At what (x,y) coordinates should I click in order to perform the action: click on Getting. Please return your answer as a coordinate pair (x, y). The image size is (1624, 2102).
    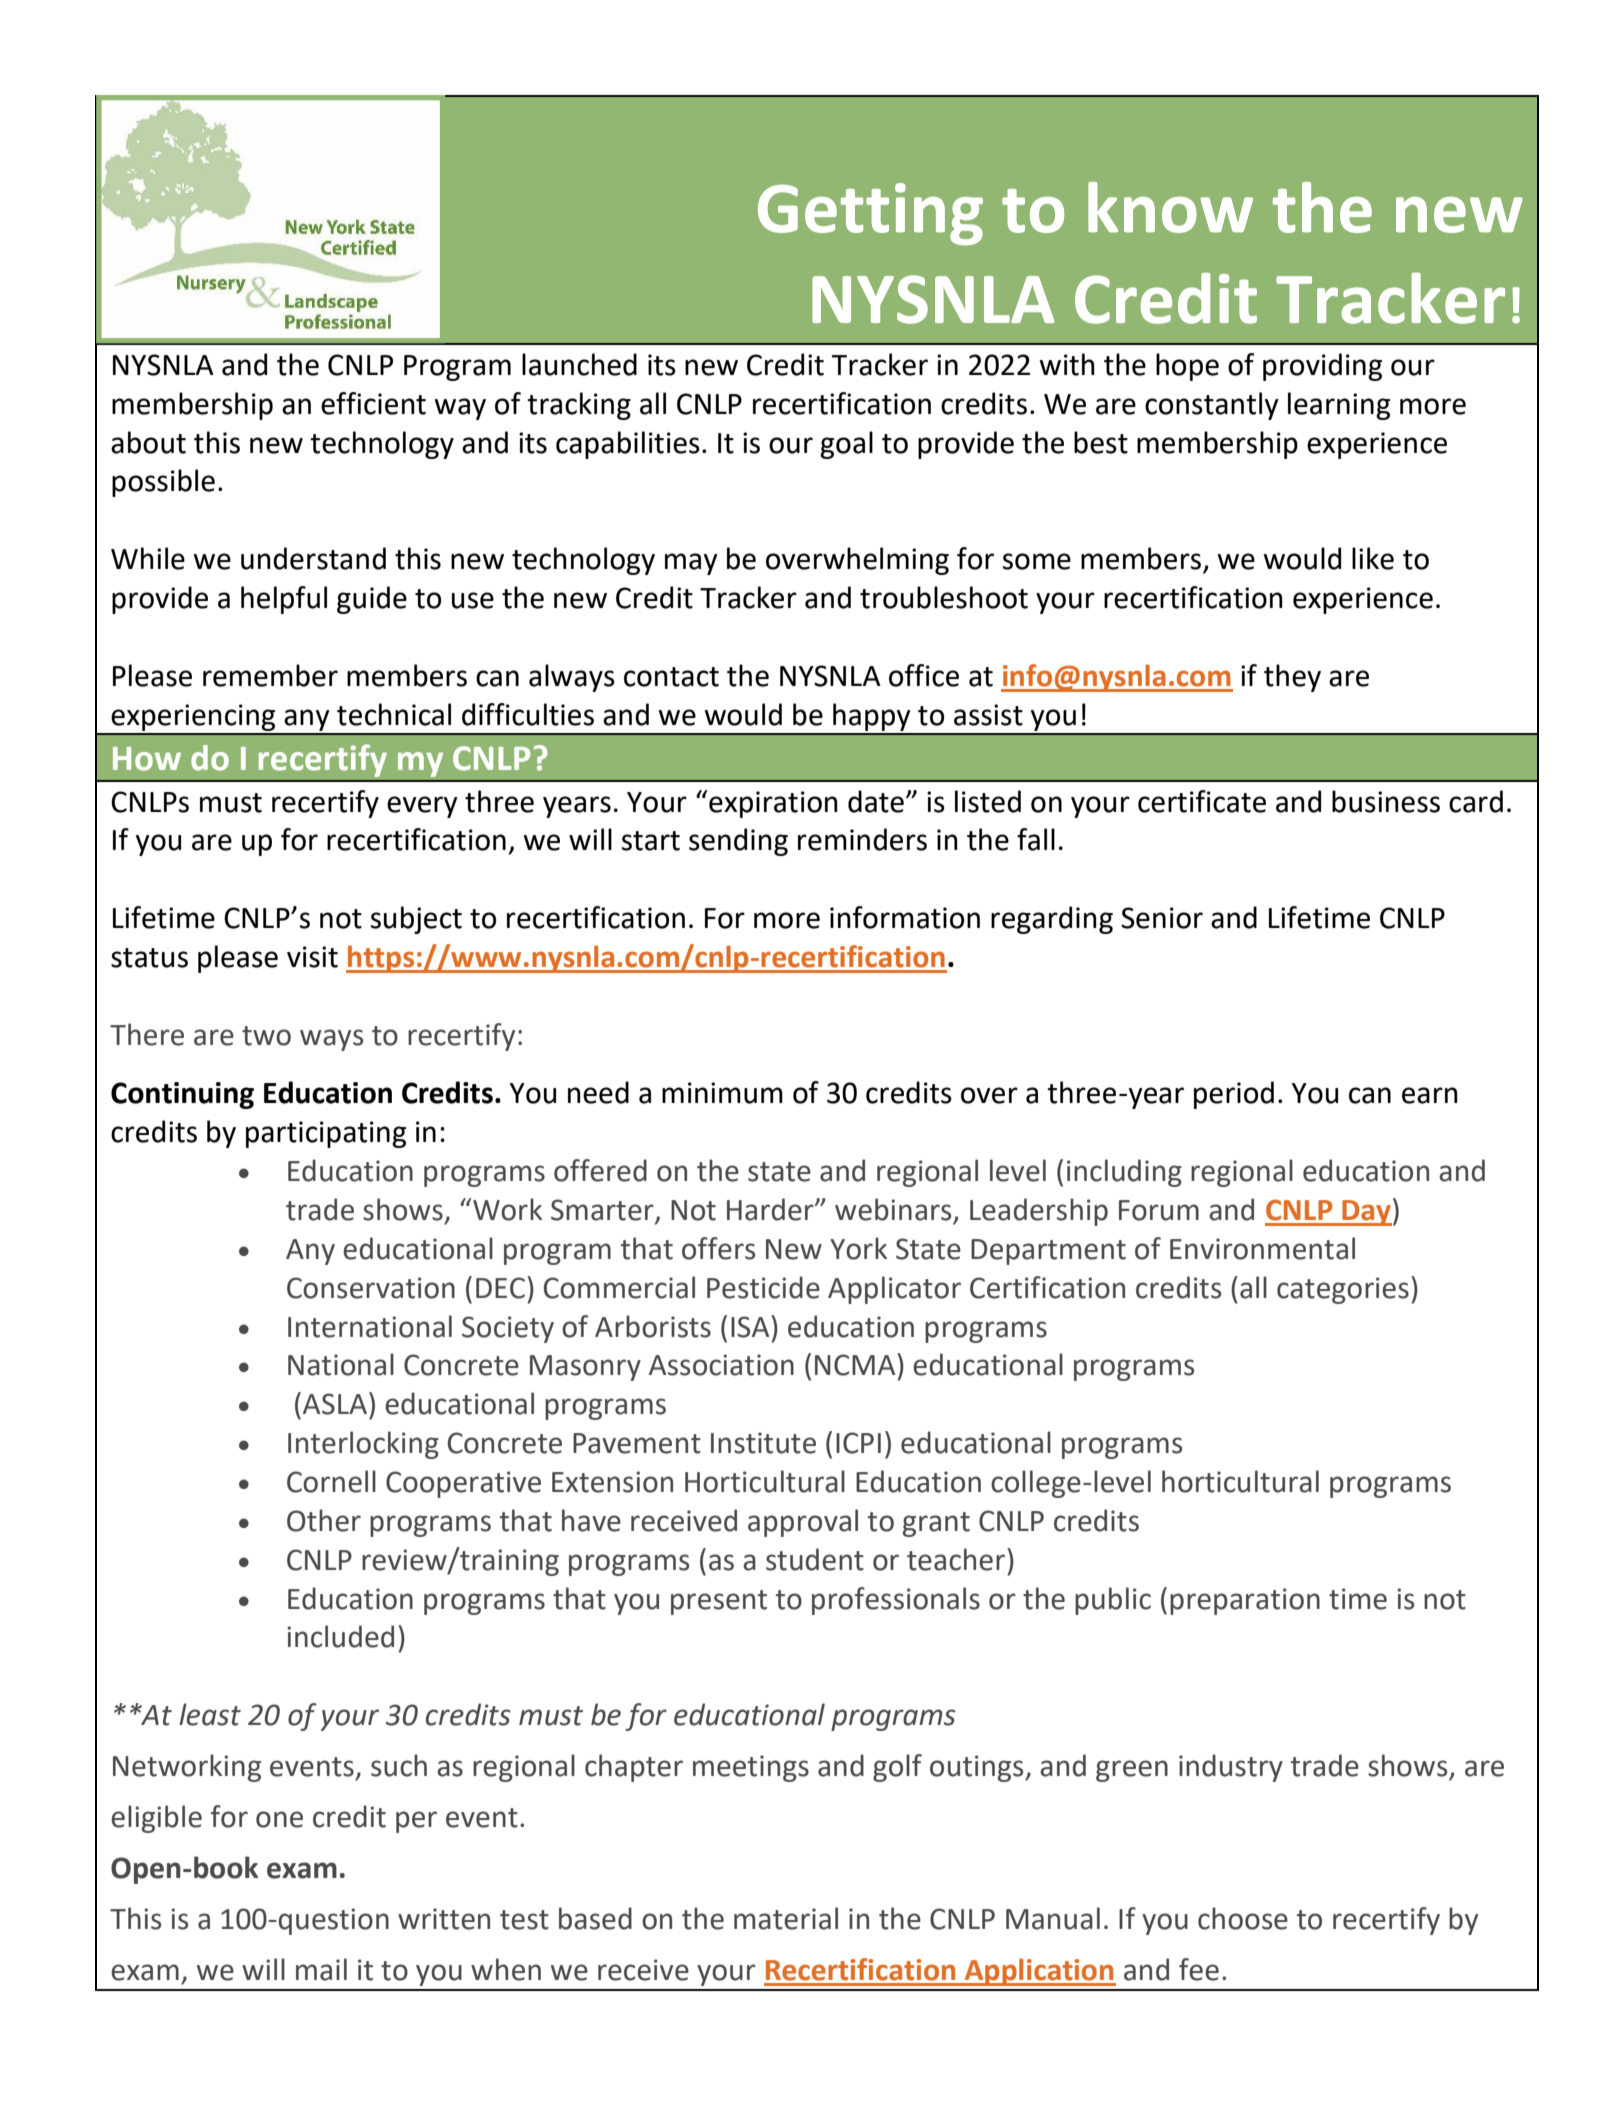
    Looking at the image, I should click on (870, 214).
